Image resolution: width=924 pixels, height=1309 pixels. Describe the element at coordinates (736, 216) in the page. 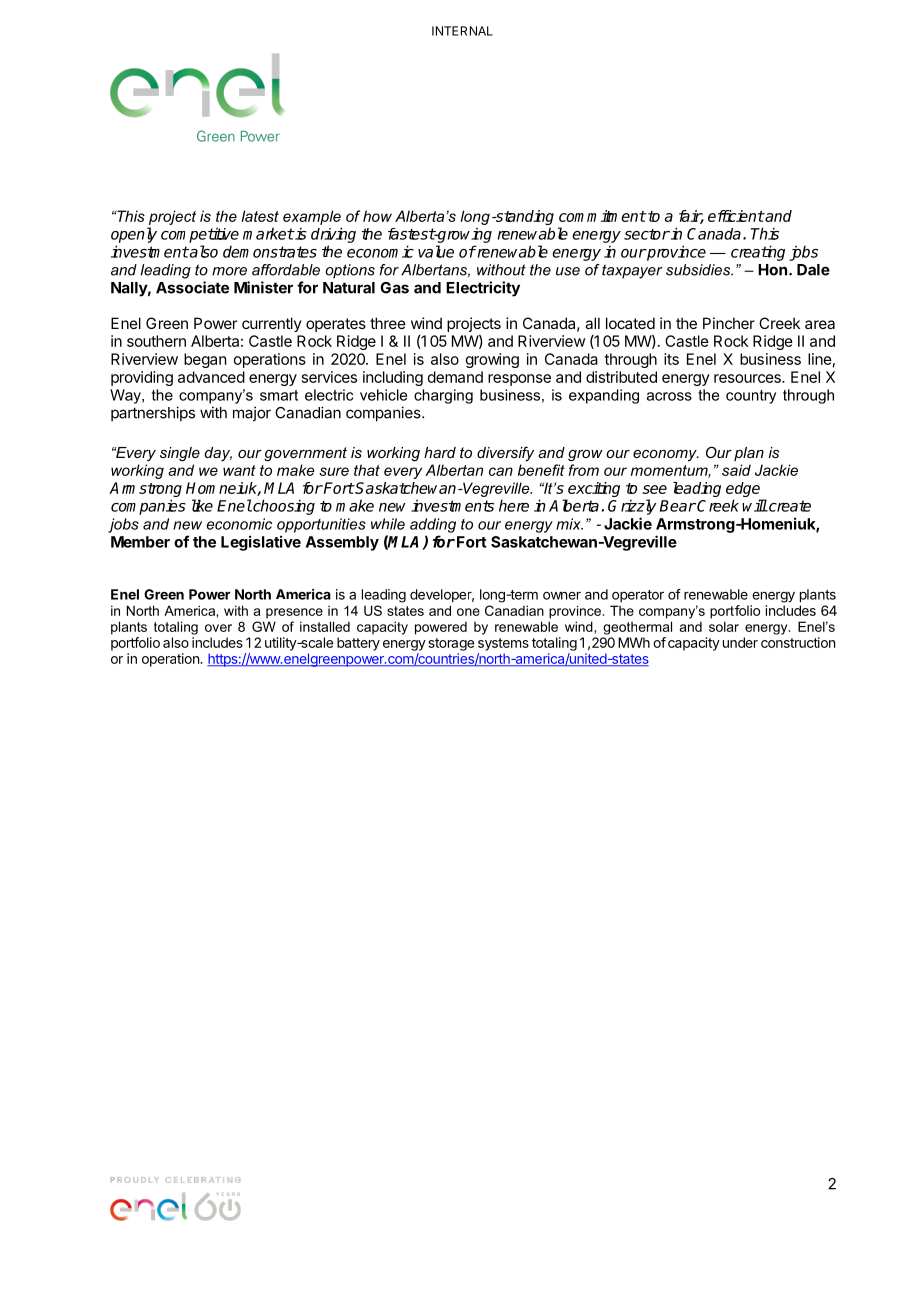

I see `efficient` at that location.
